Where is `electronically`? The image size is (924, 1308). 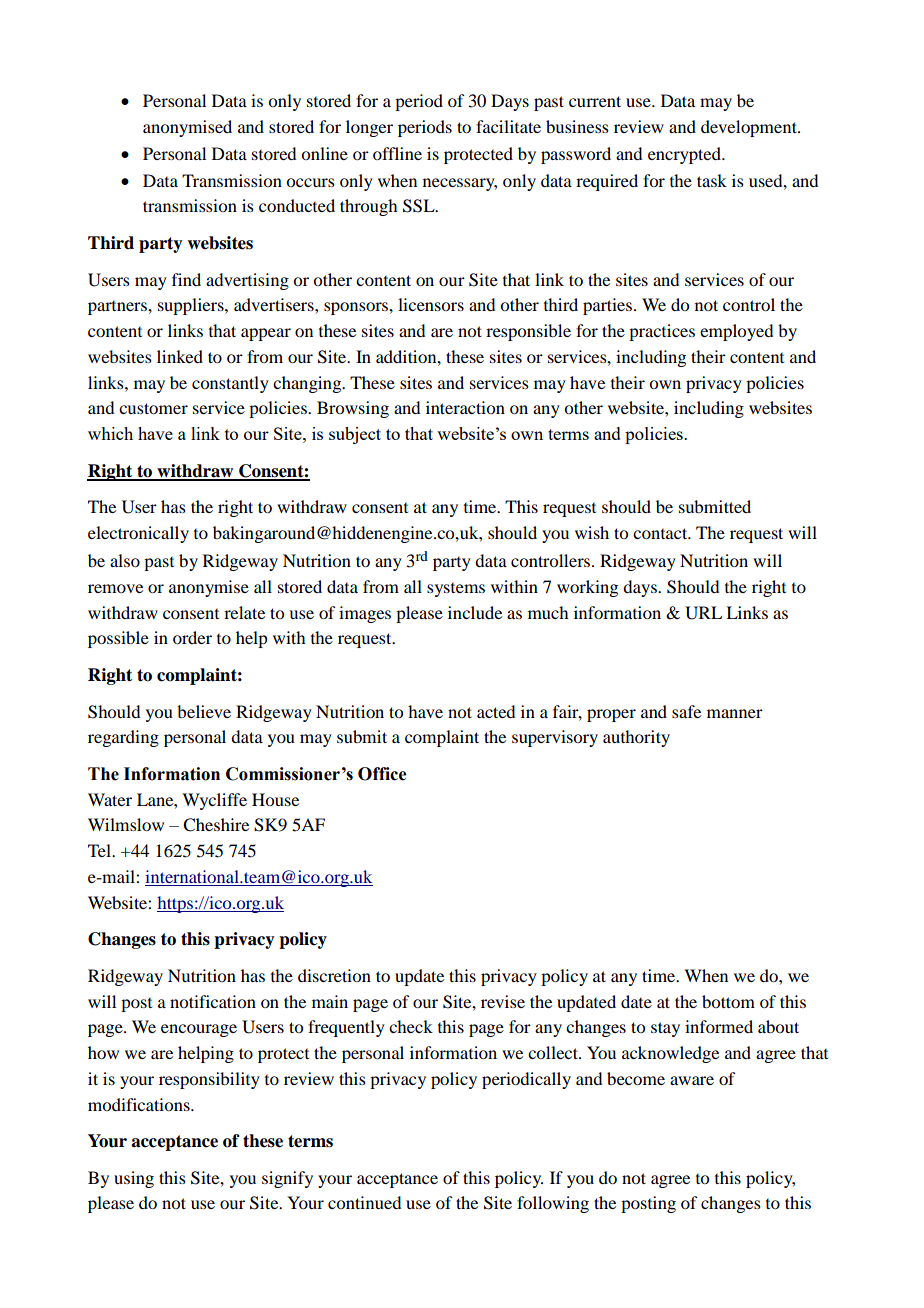 electronically is located at coordinates (138, 534).
